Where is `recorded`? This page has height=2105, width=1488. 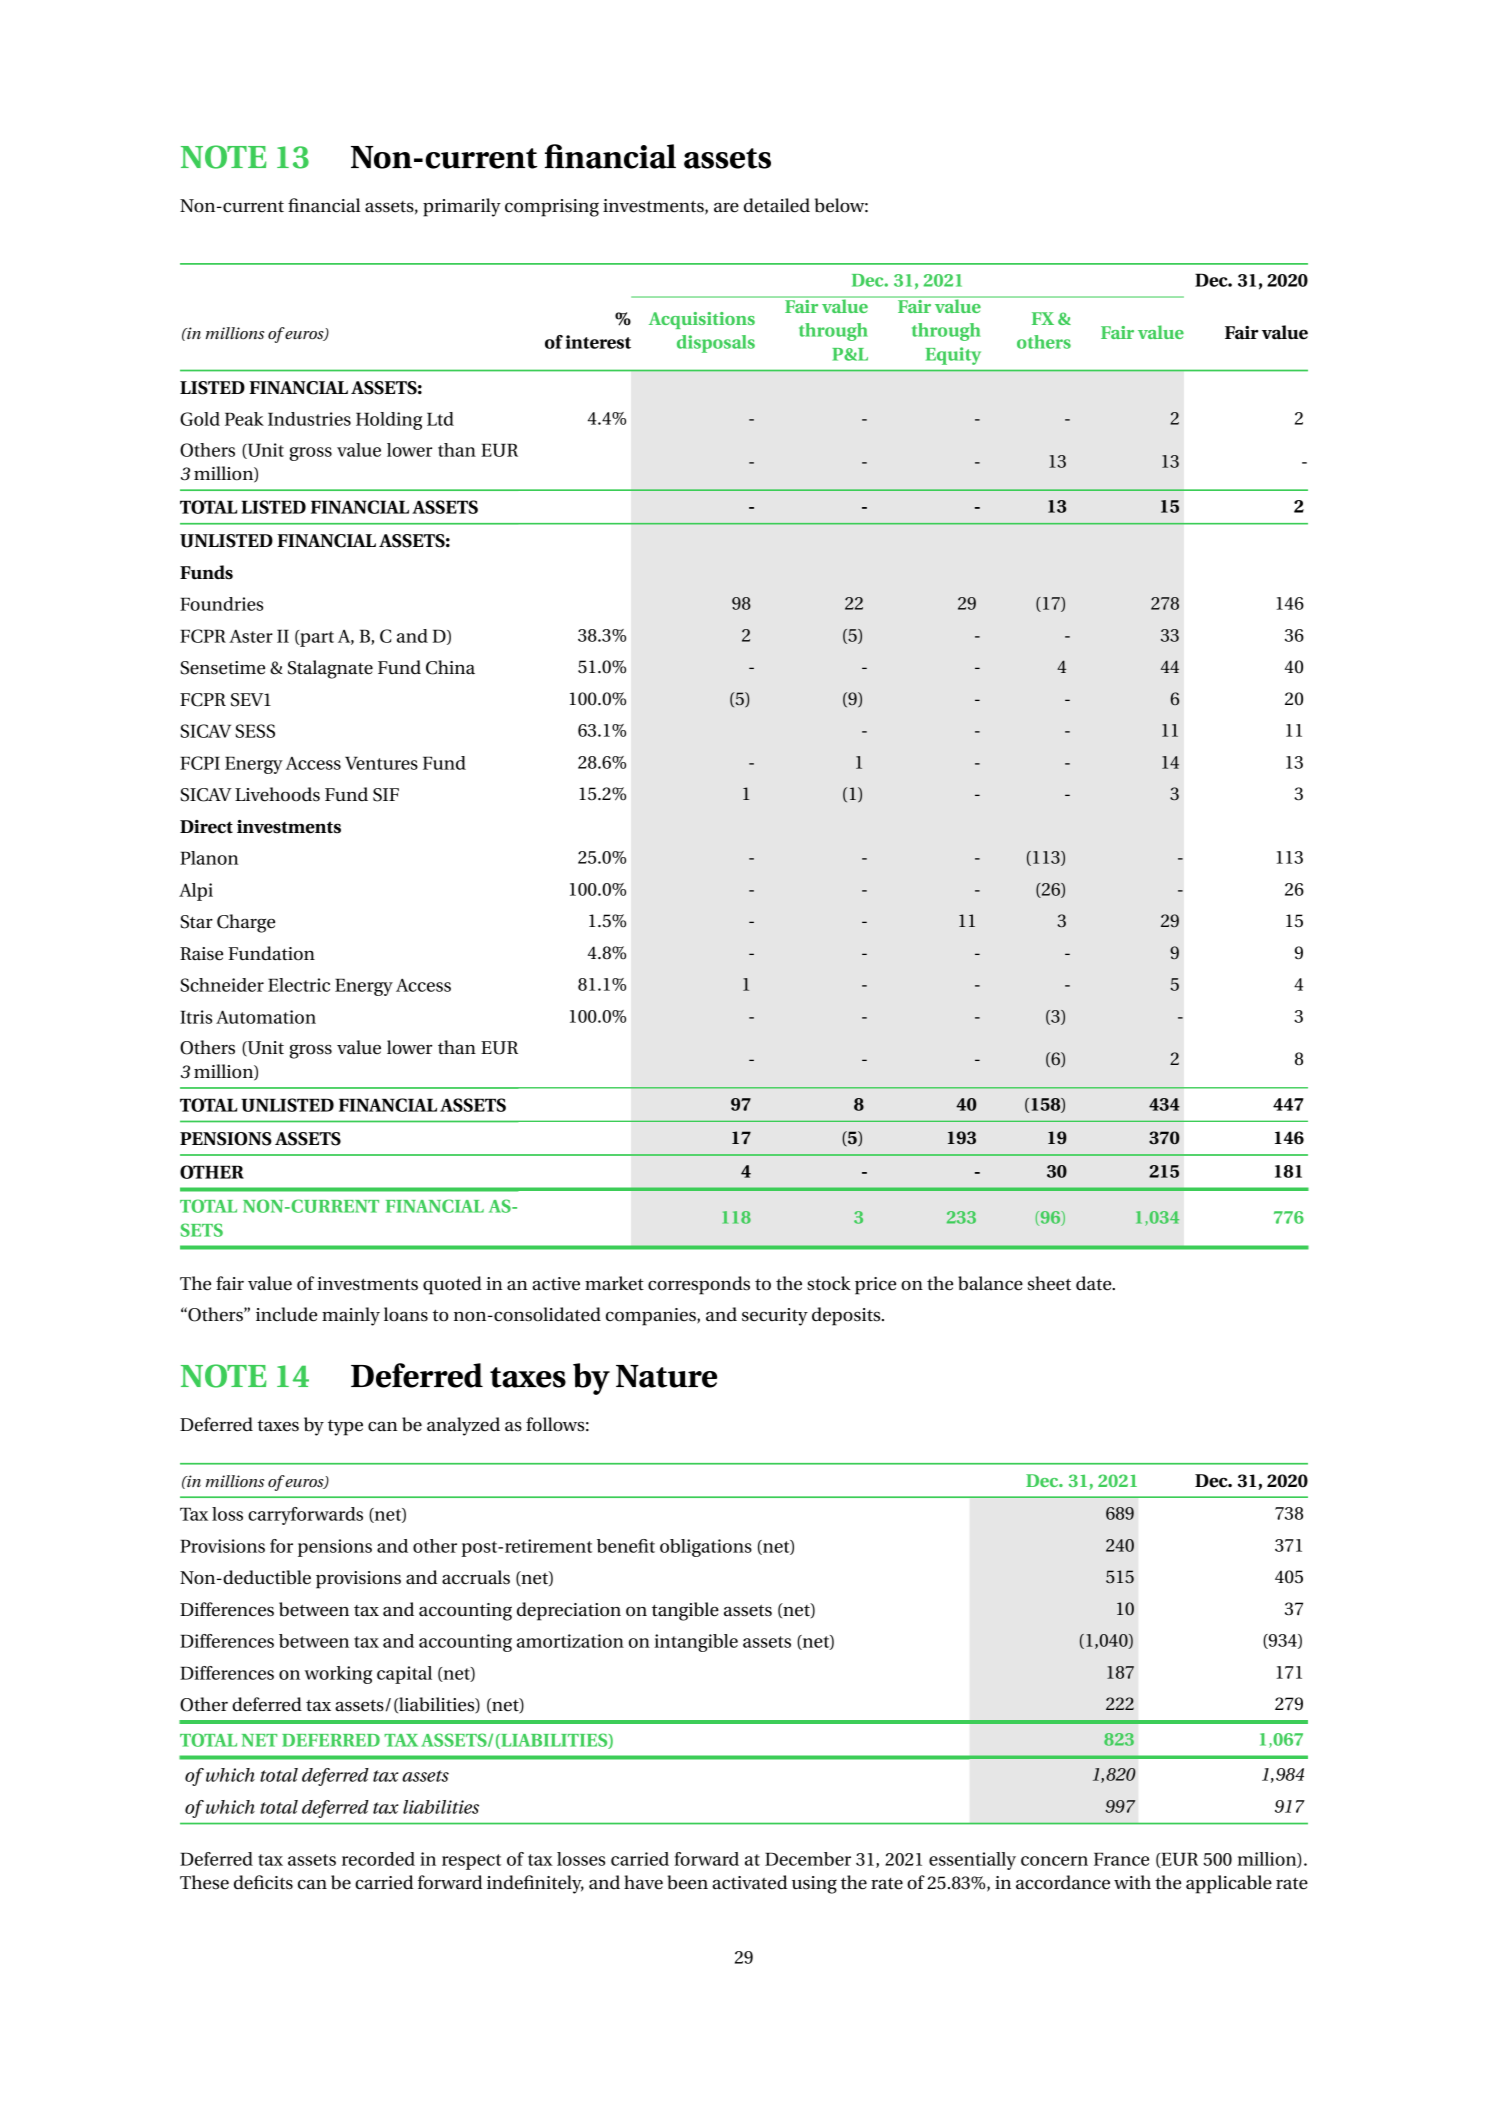 recorded is located at coordinates (378, 1859).
